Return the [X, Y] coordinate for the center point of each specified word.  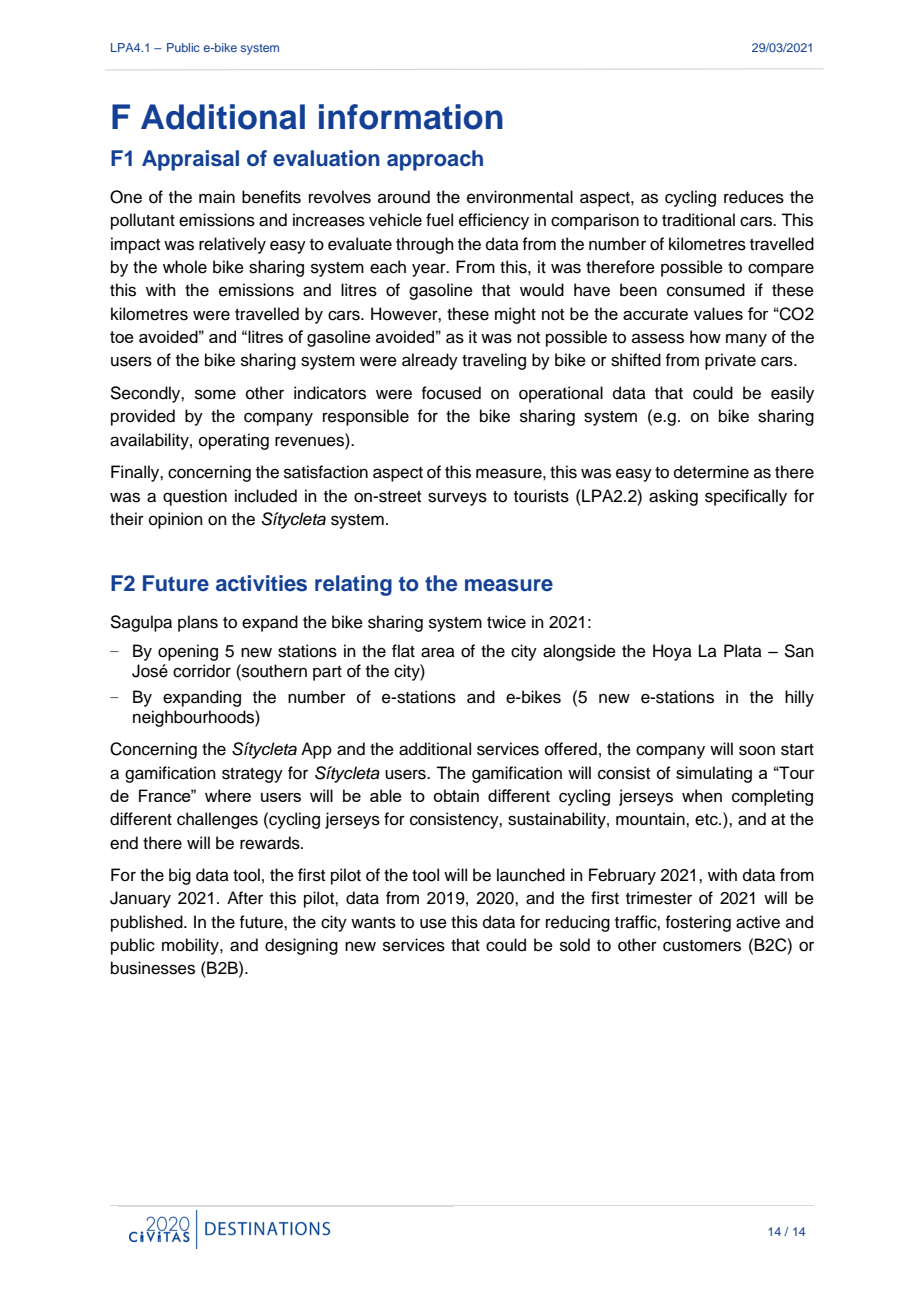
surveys [457, 499]
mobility [191, 946]
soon [757, 750]
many [746, 340]
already [430, 361]
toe [122, 337]
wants [373, 923]
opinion [176, 520]
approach [435, 160]
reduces [754, 197]
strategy [252, 775]
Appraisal [190, 160]
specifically [746, 497]
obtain [456, 795]
